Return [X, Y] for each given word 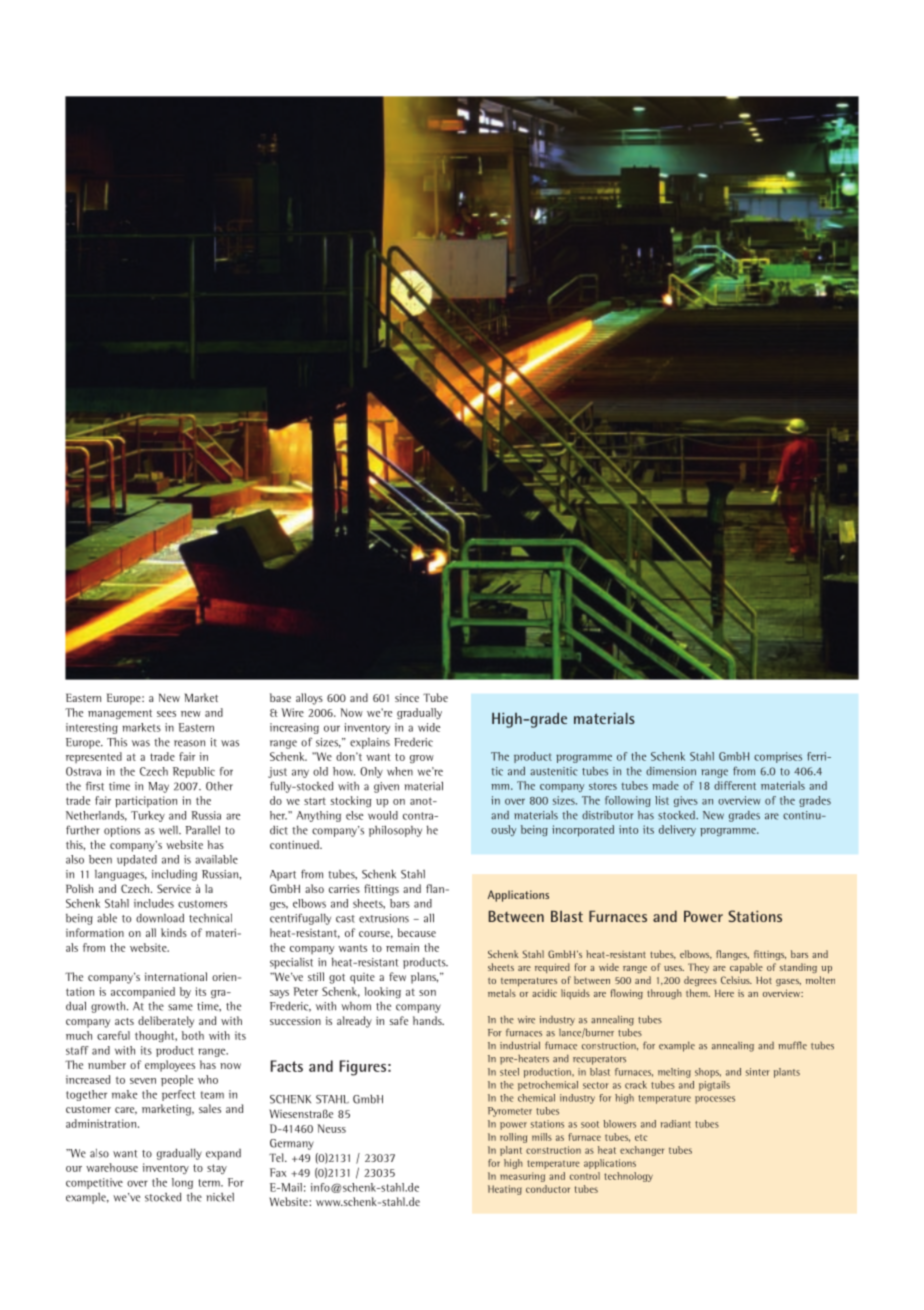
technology [628, 1177]
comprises [778, 757]
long [182, 1183]
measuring [522, 1177]
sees [166, 714]
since [407, 697]
